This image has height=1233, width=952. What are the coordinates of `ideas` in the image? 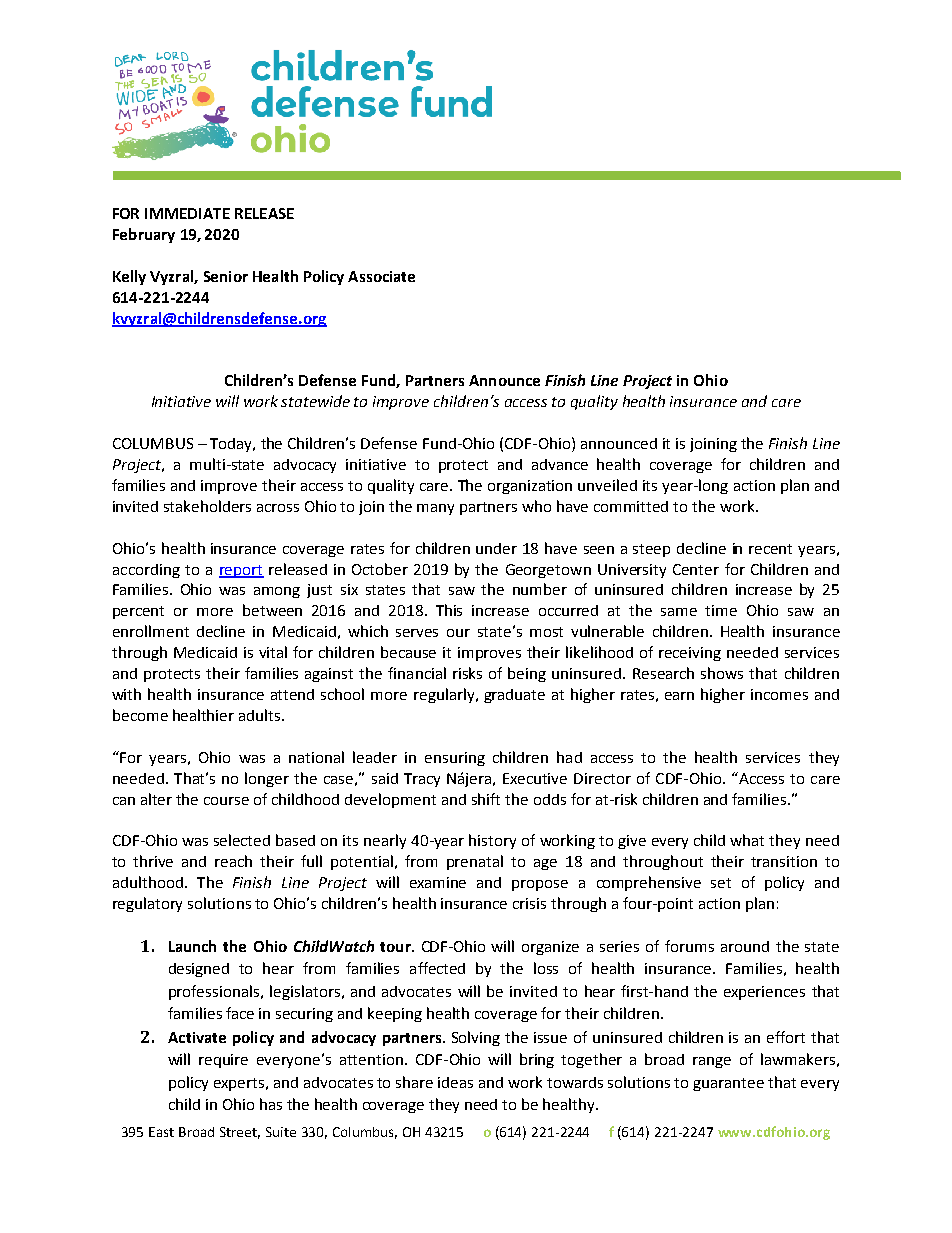 It's located at (455, 1082).
